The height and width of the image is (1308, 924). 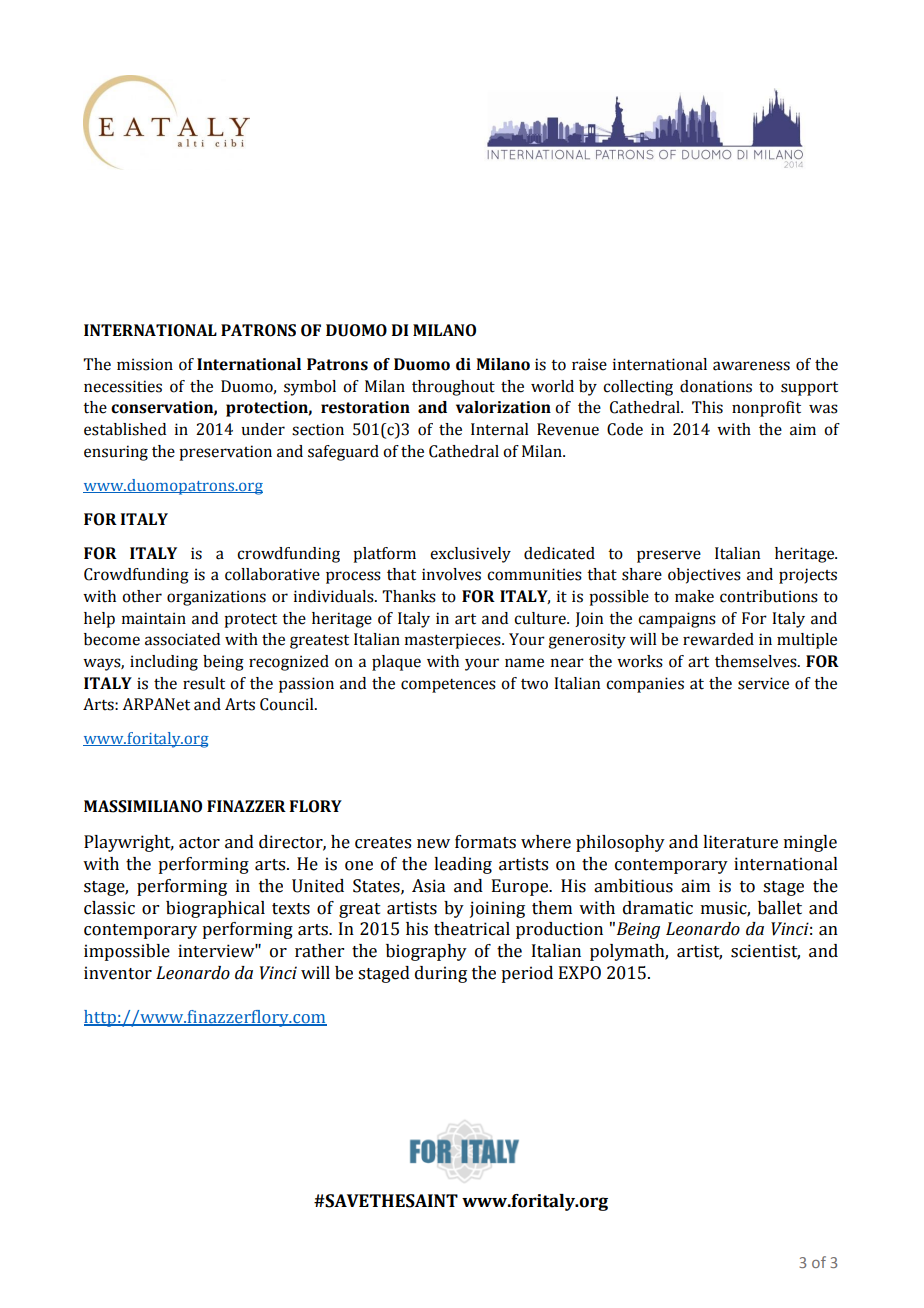 What do you see at coordinates (485, 842) in the image?
I see `formats` at bounding box center [485, 842].
